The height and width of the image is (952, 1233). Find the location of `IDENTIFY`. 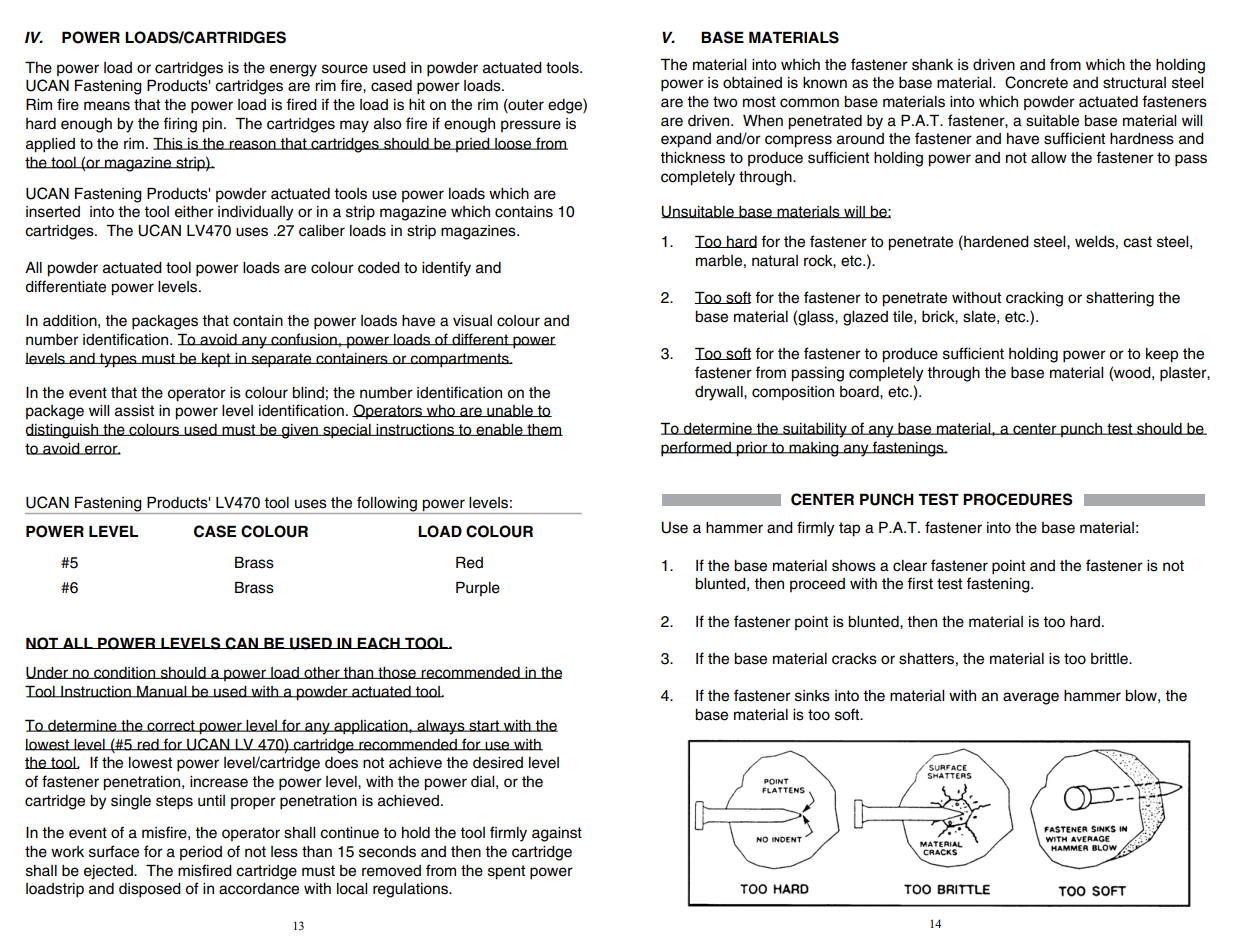

IDENTIFY is located at coordinates (446, 269).
